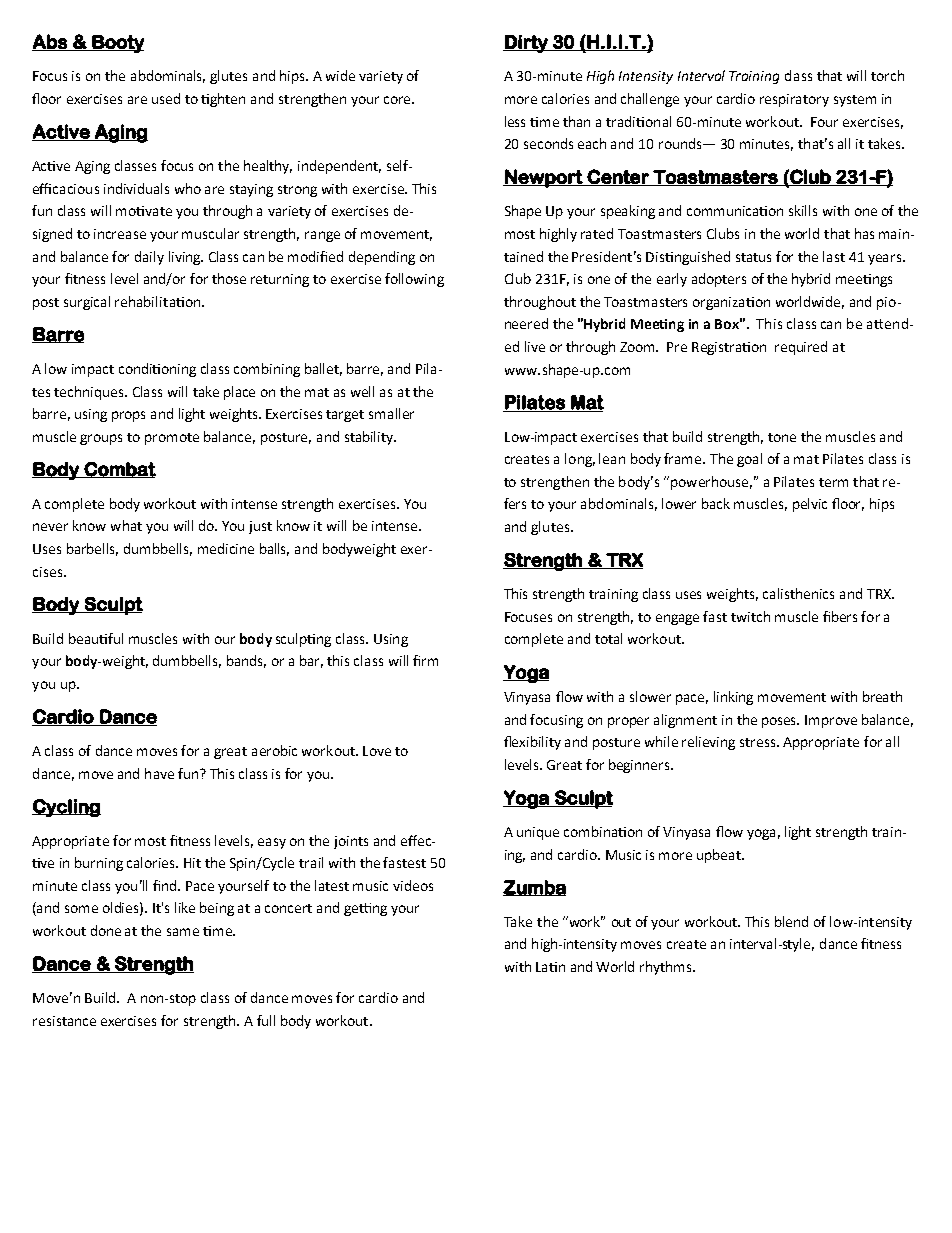 The width and height of the screenshot is (952, 1233). What do you see at coordinates (532, 743) in the screenshot?
I see `flexibility` at bounding box center [532, 743].
